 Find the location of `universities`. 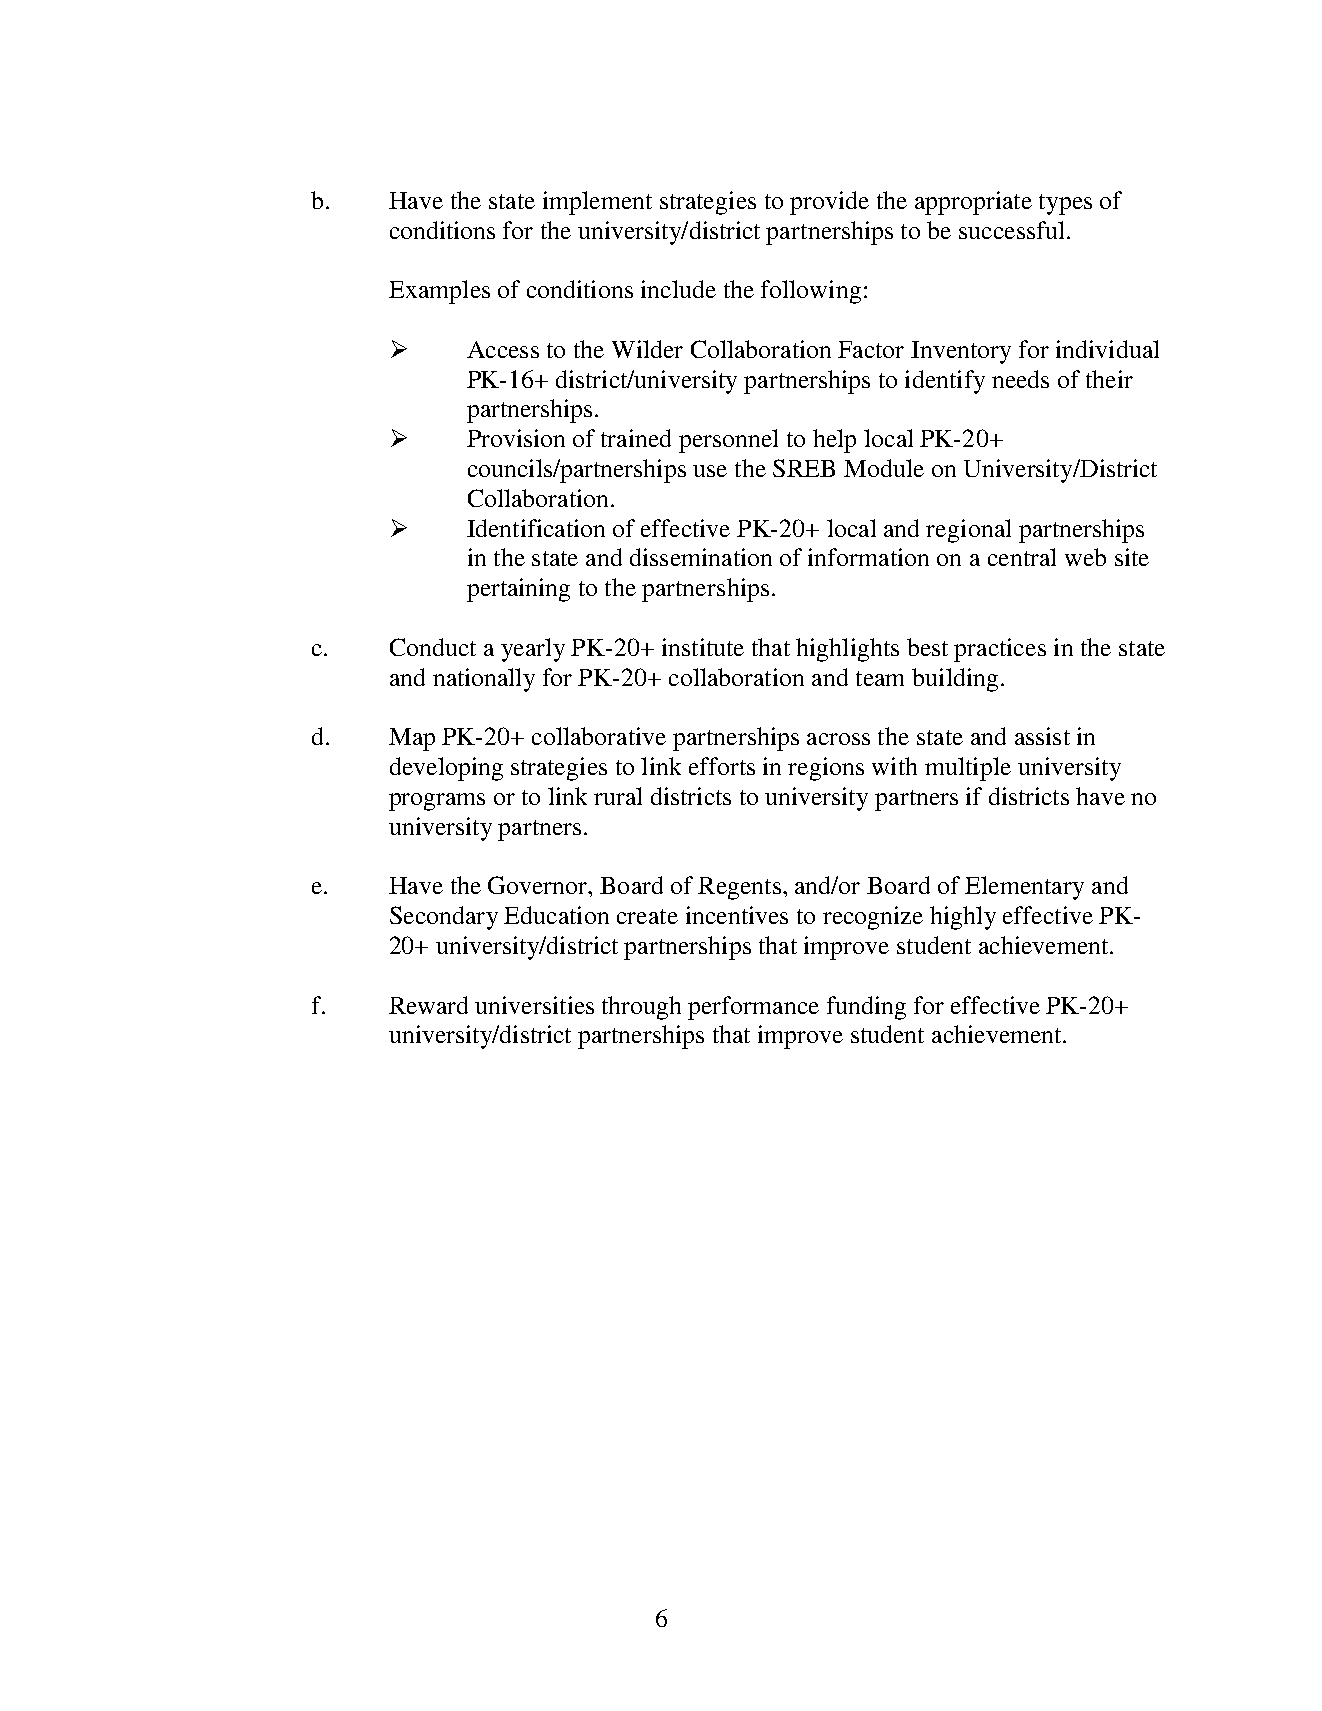

universities is located at coordinates (534, 1005).
